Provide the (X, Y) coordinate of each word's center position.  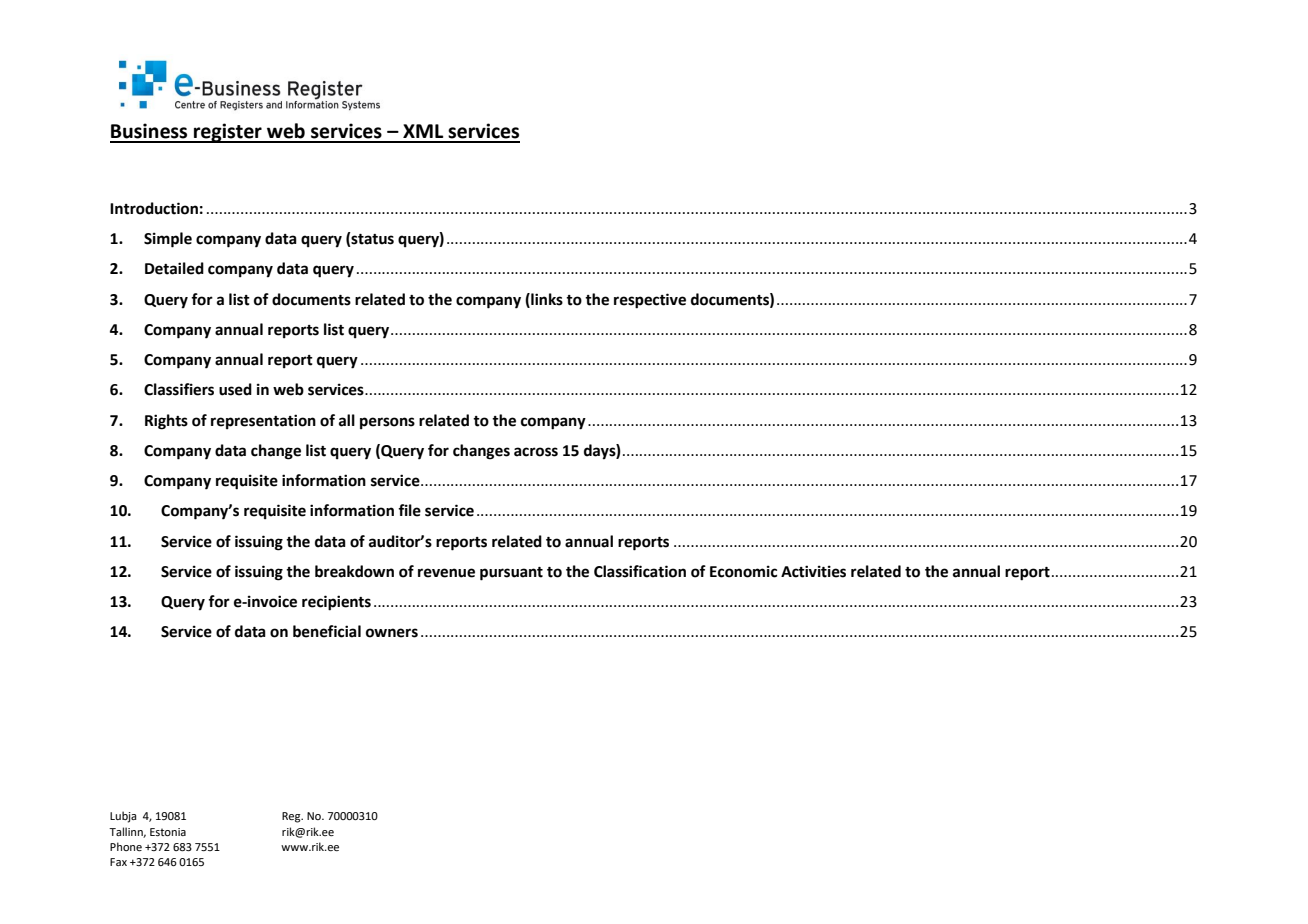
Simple (168, 240)
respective (650, 301)
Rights (166, 422)
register (228, 133)
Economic (743, 571)
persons (387, 423)
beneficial (327, 631)
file (409, 510)
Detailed (174, 268)
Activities (813, 571)
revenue (446, 573)
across (536, 452)
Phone (126, 846)
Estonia (168, 832)
